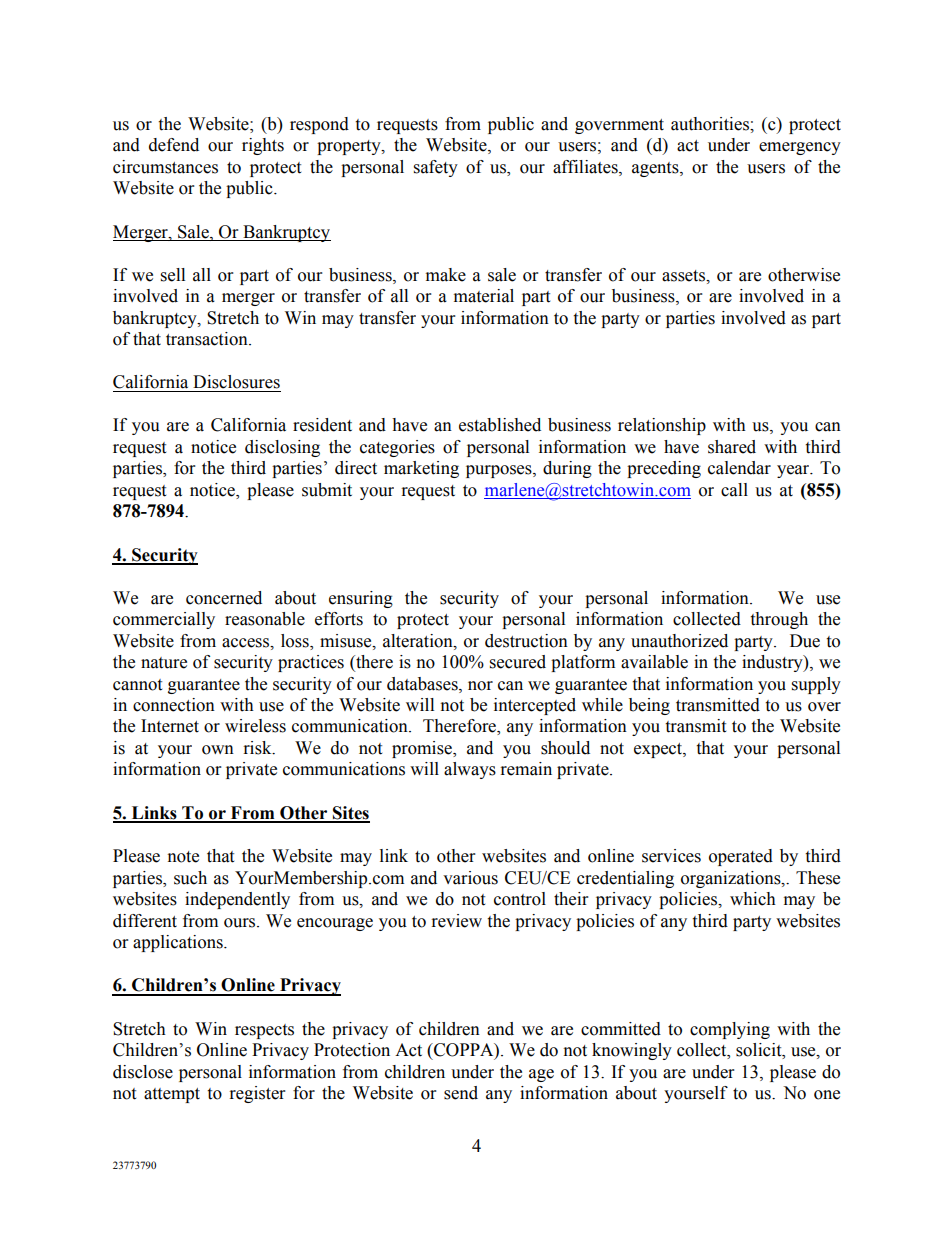  Describe the element at coordinates (236, 382) in the screenshot. I see `Disclosures` at that location.
